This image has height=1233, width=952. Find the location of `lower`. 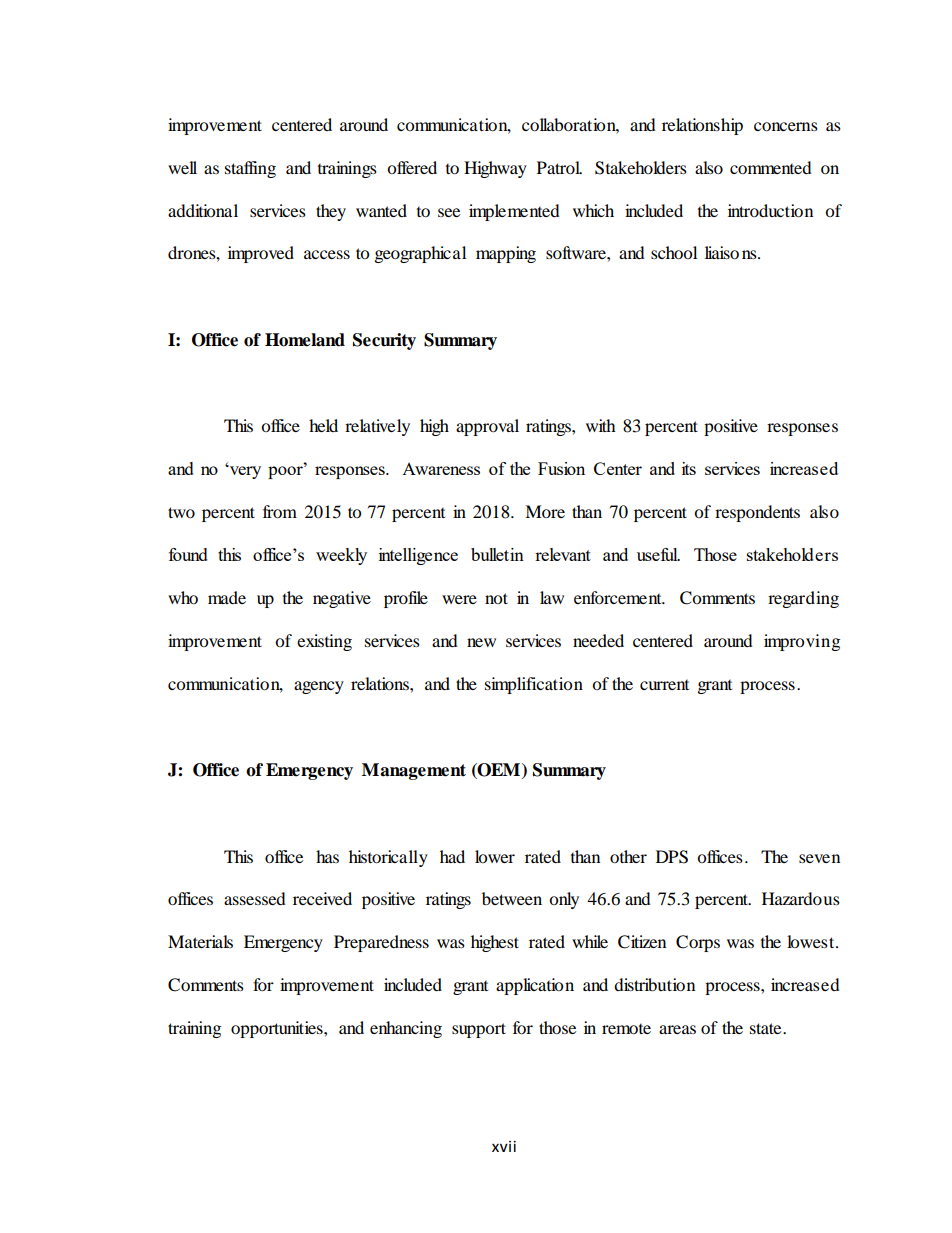

lower is located at coordinates (495, 856).
